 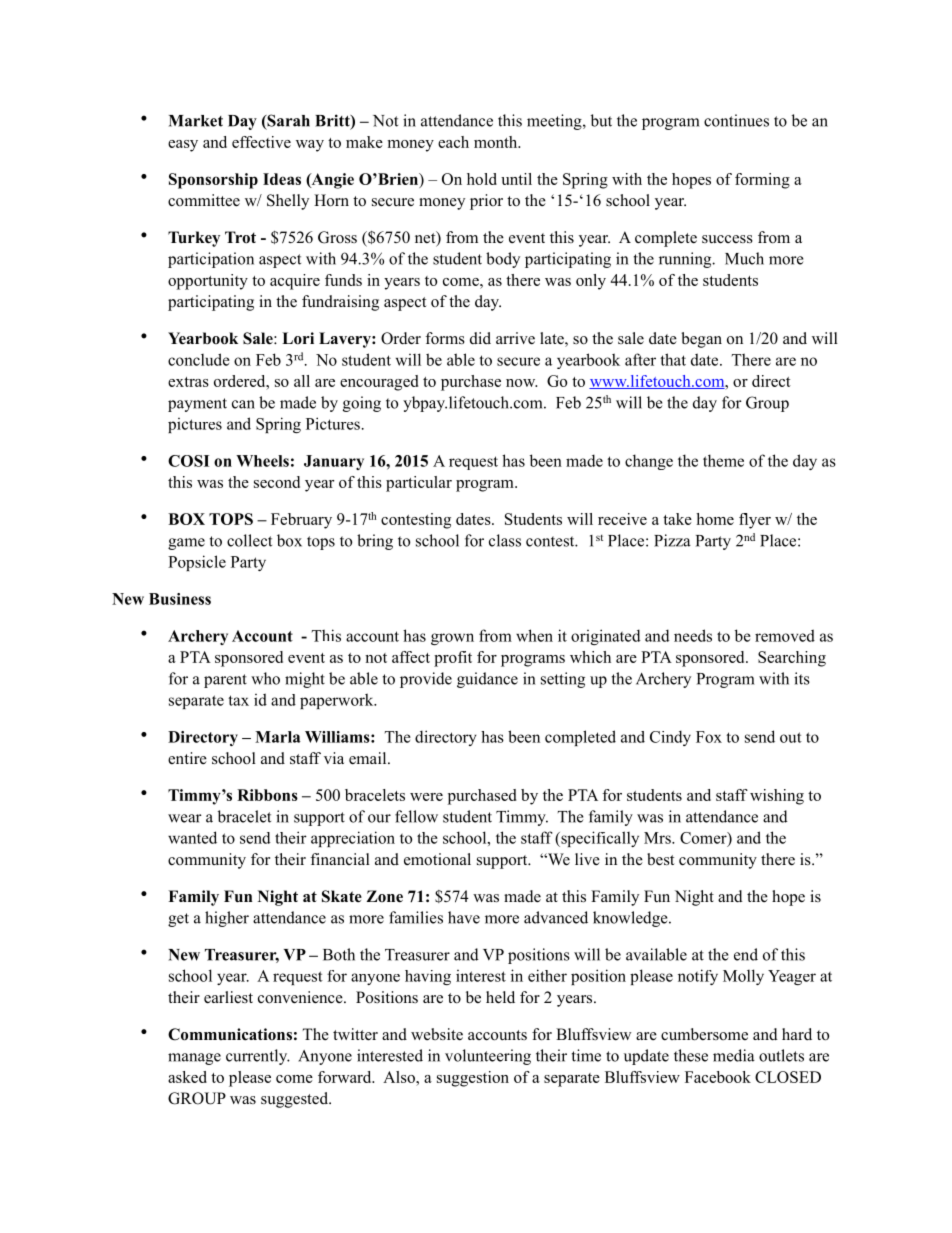 I want to click on currently, so click(x=258, y=1057).
